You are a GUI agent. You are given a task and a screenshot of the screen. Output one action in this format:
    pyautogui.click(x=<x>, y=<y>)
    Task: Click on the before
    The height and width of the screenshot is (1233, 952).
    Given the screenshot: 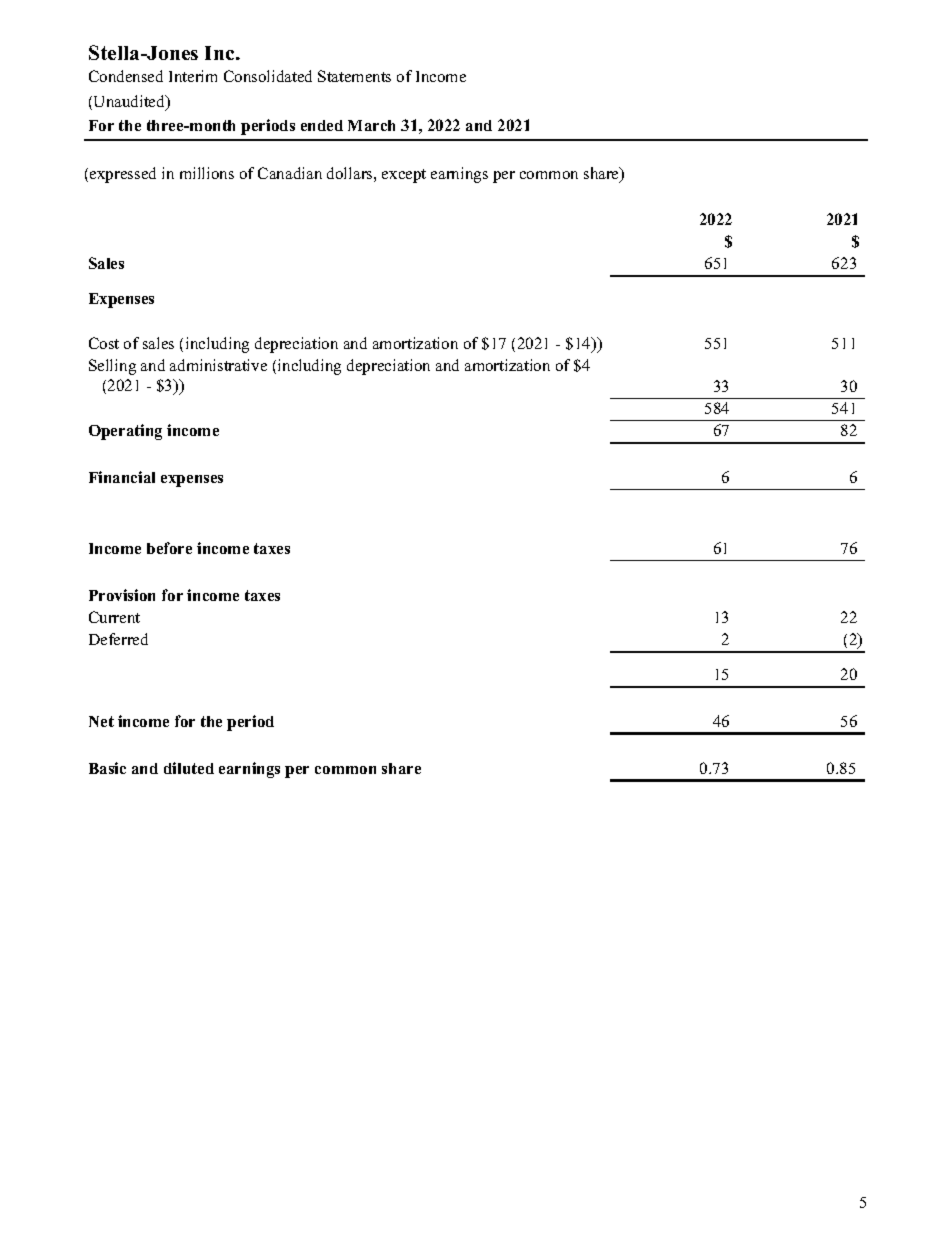 What is the action you would take?
    pyautogui.click(x=169, y=548)
